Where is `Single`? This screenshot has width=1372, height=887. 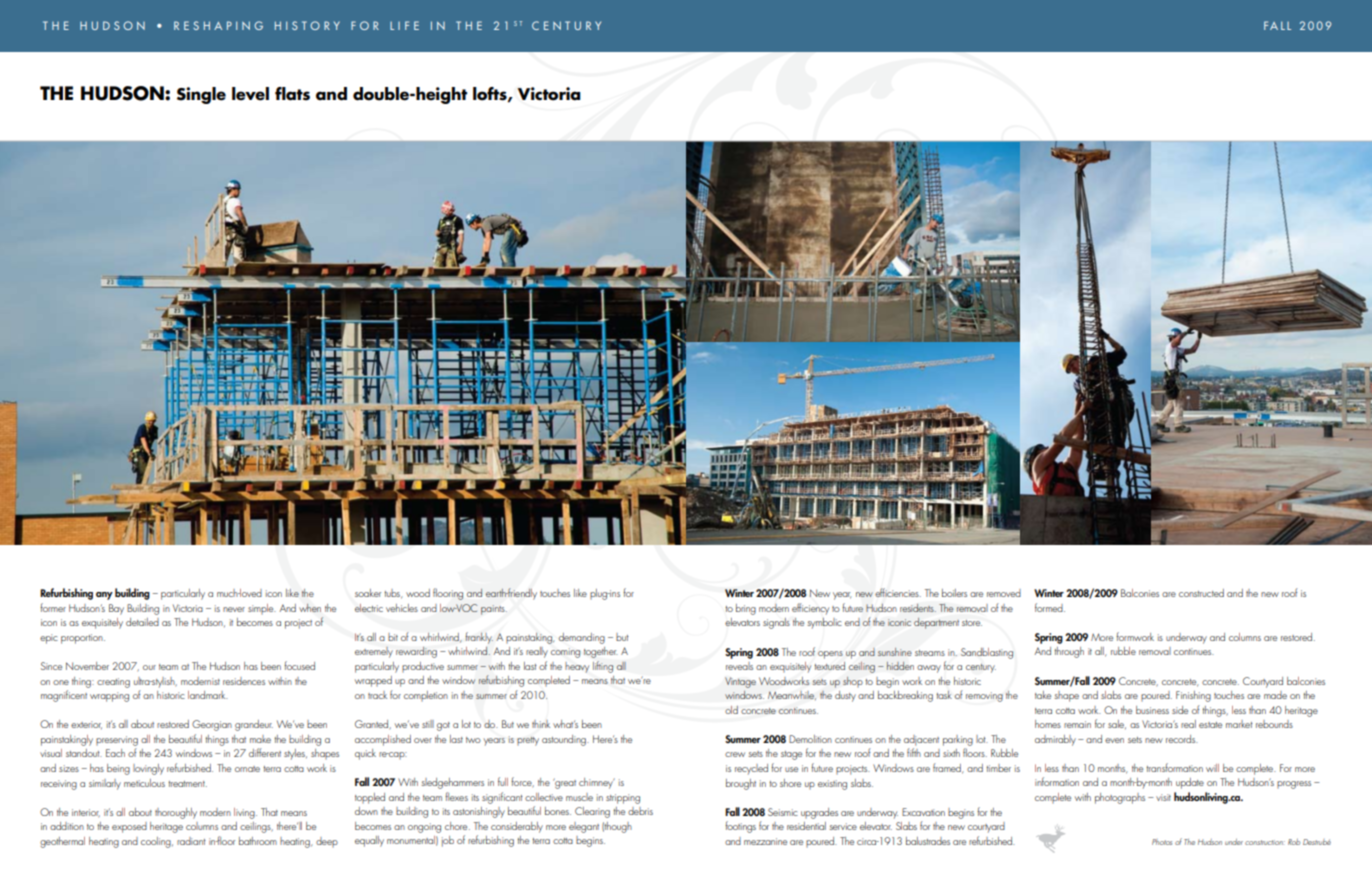
Single is located at coordinates (201, 95).
